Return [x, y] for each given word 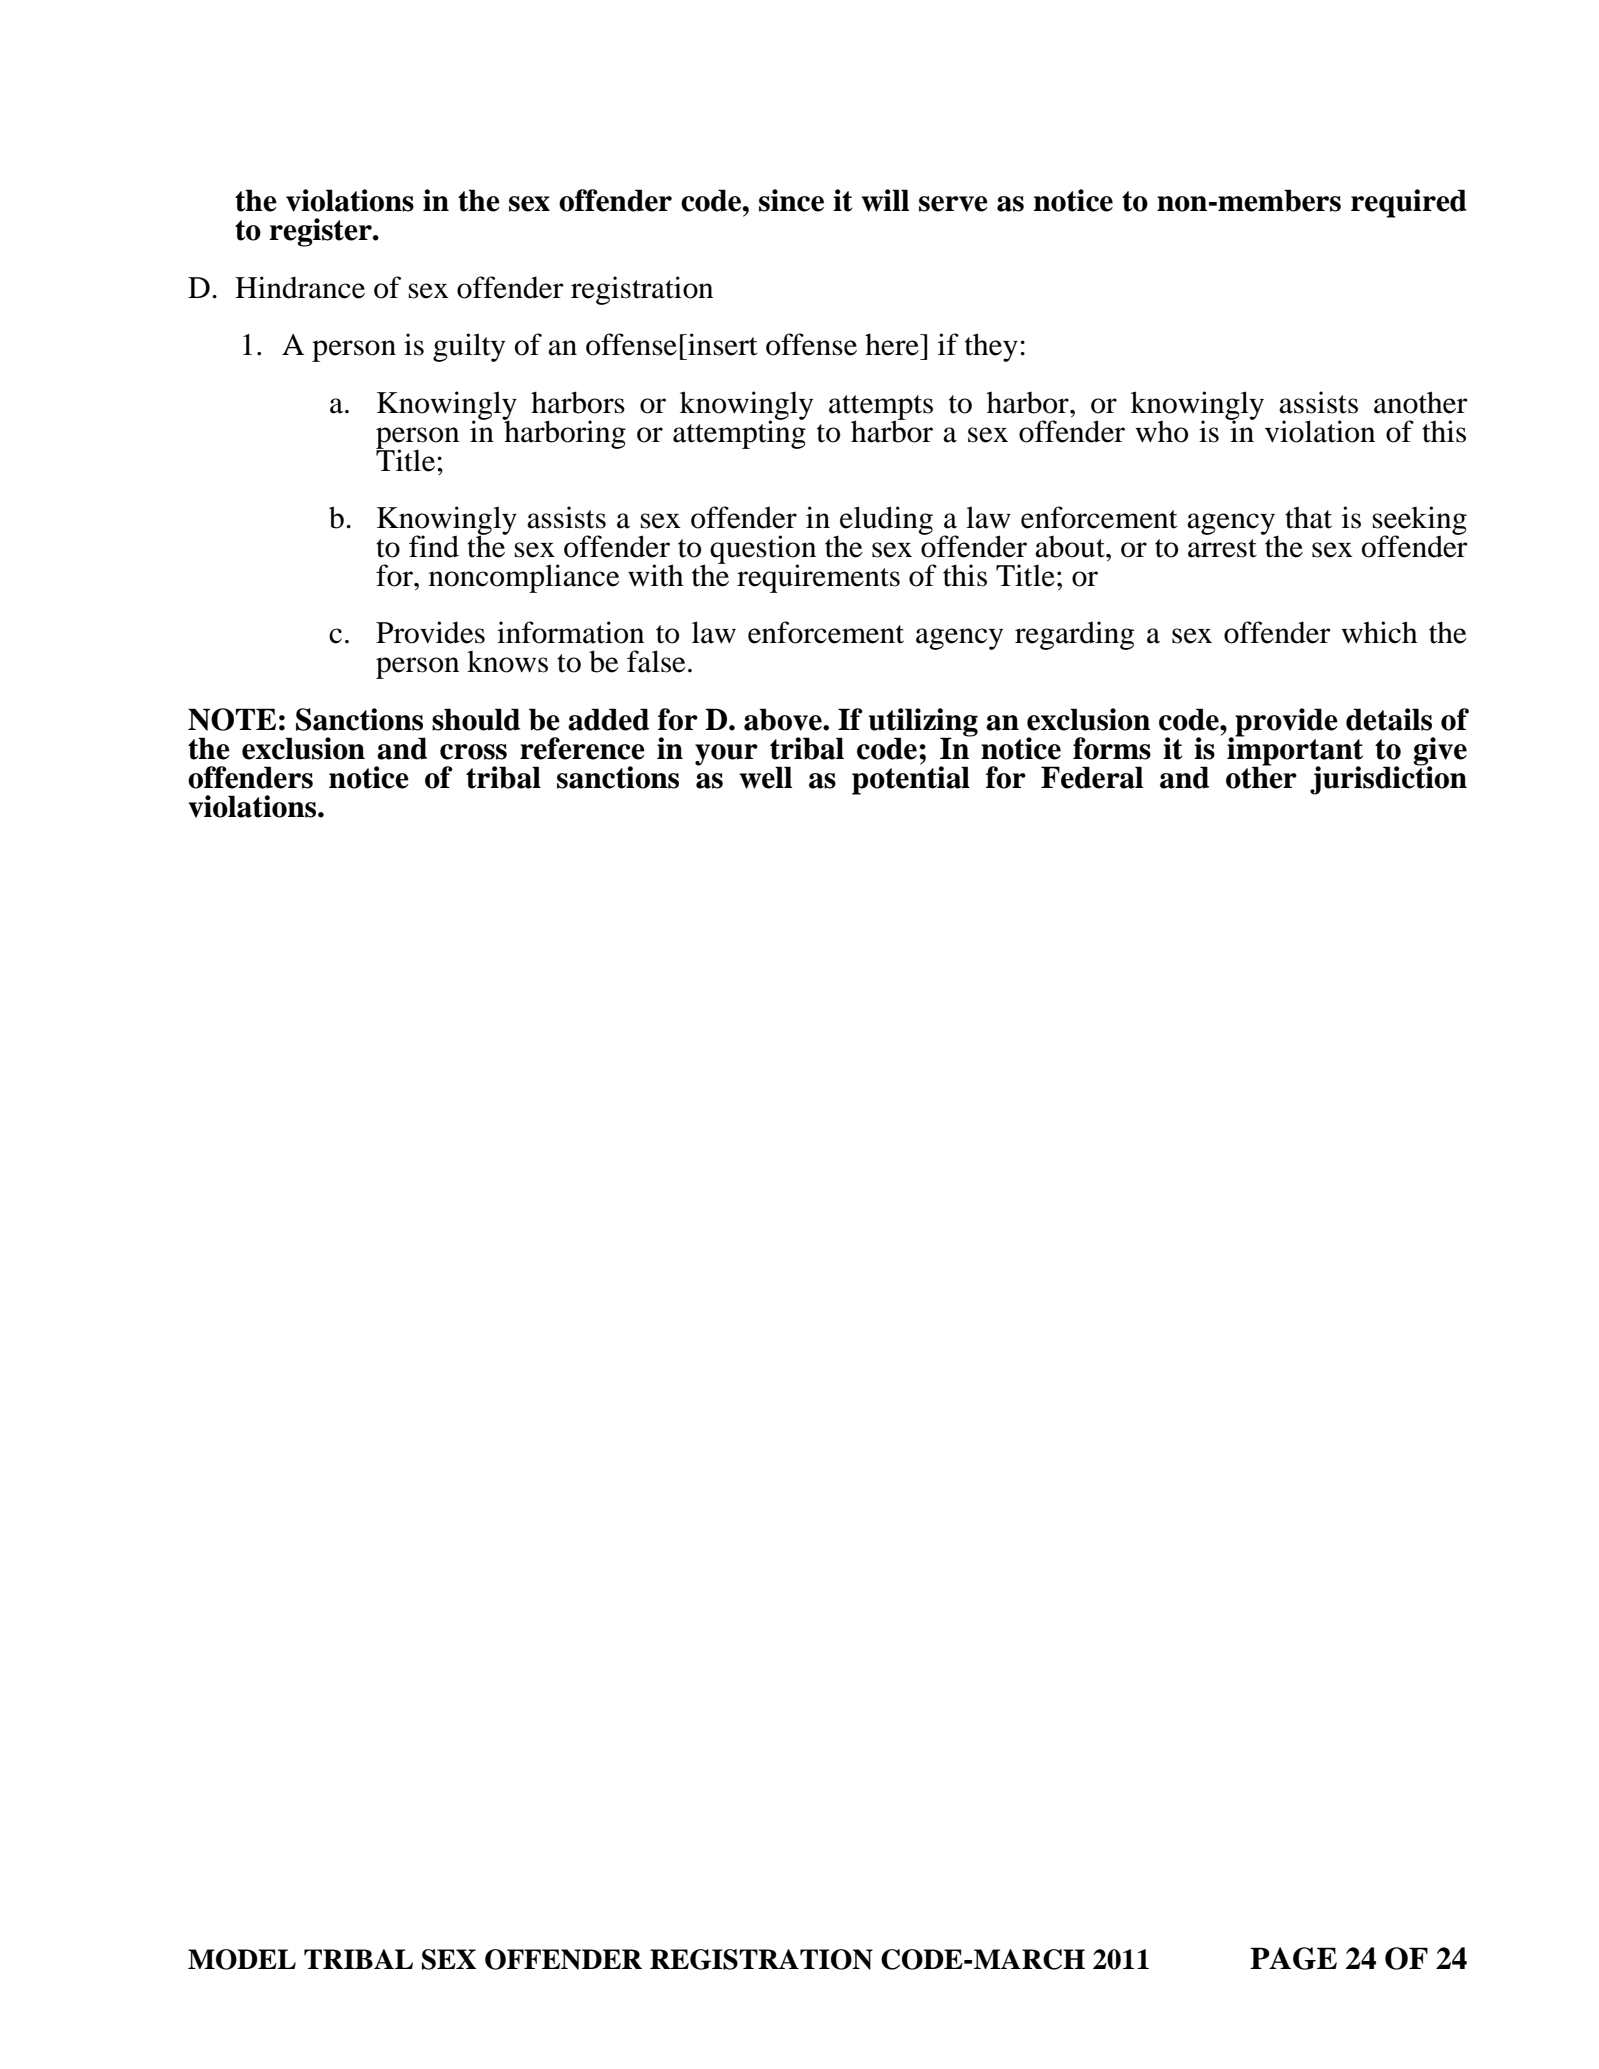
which [1379, 632]
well [765, 777]
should [476, 719]
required [1409, 203]
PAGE [1293, 1958]
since [791, 200]
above [784, 719]
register [321, 232]
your [726, 755]
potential [911, 779]
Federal [1092, 777]
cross [473, 752]
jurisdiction [1388, 779]
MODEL [242, 1959]
